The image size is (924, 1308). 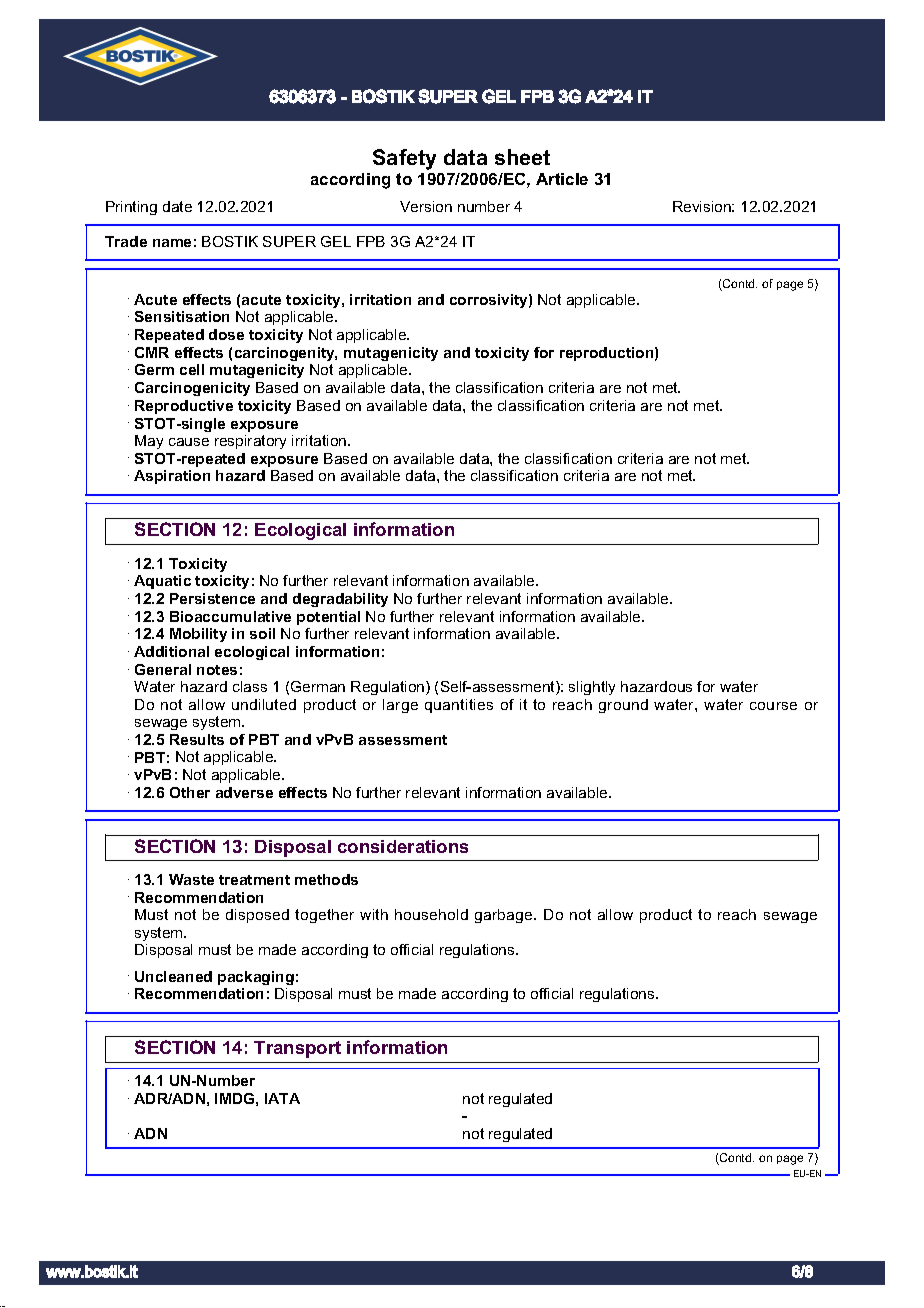 What do you see at coordinates (623, 706) in the image?
I see `ground` at bounding box center [623, 706].
